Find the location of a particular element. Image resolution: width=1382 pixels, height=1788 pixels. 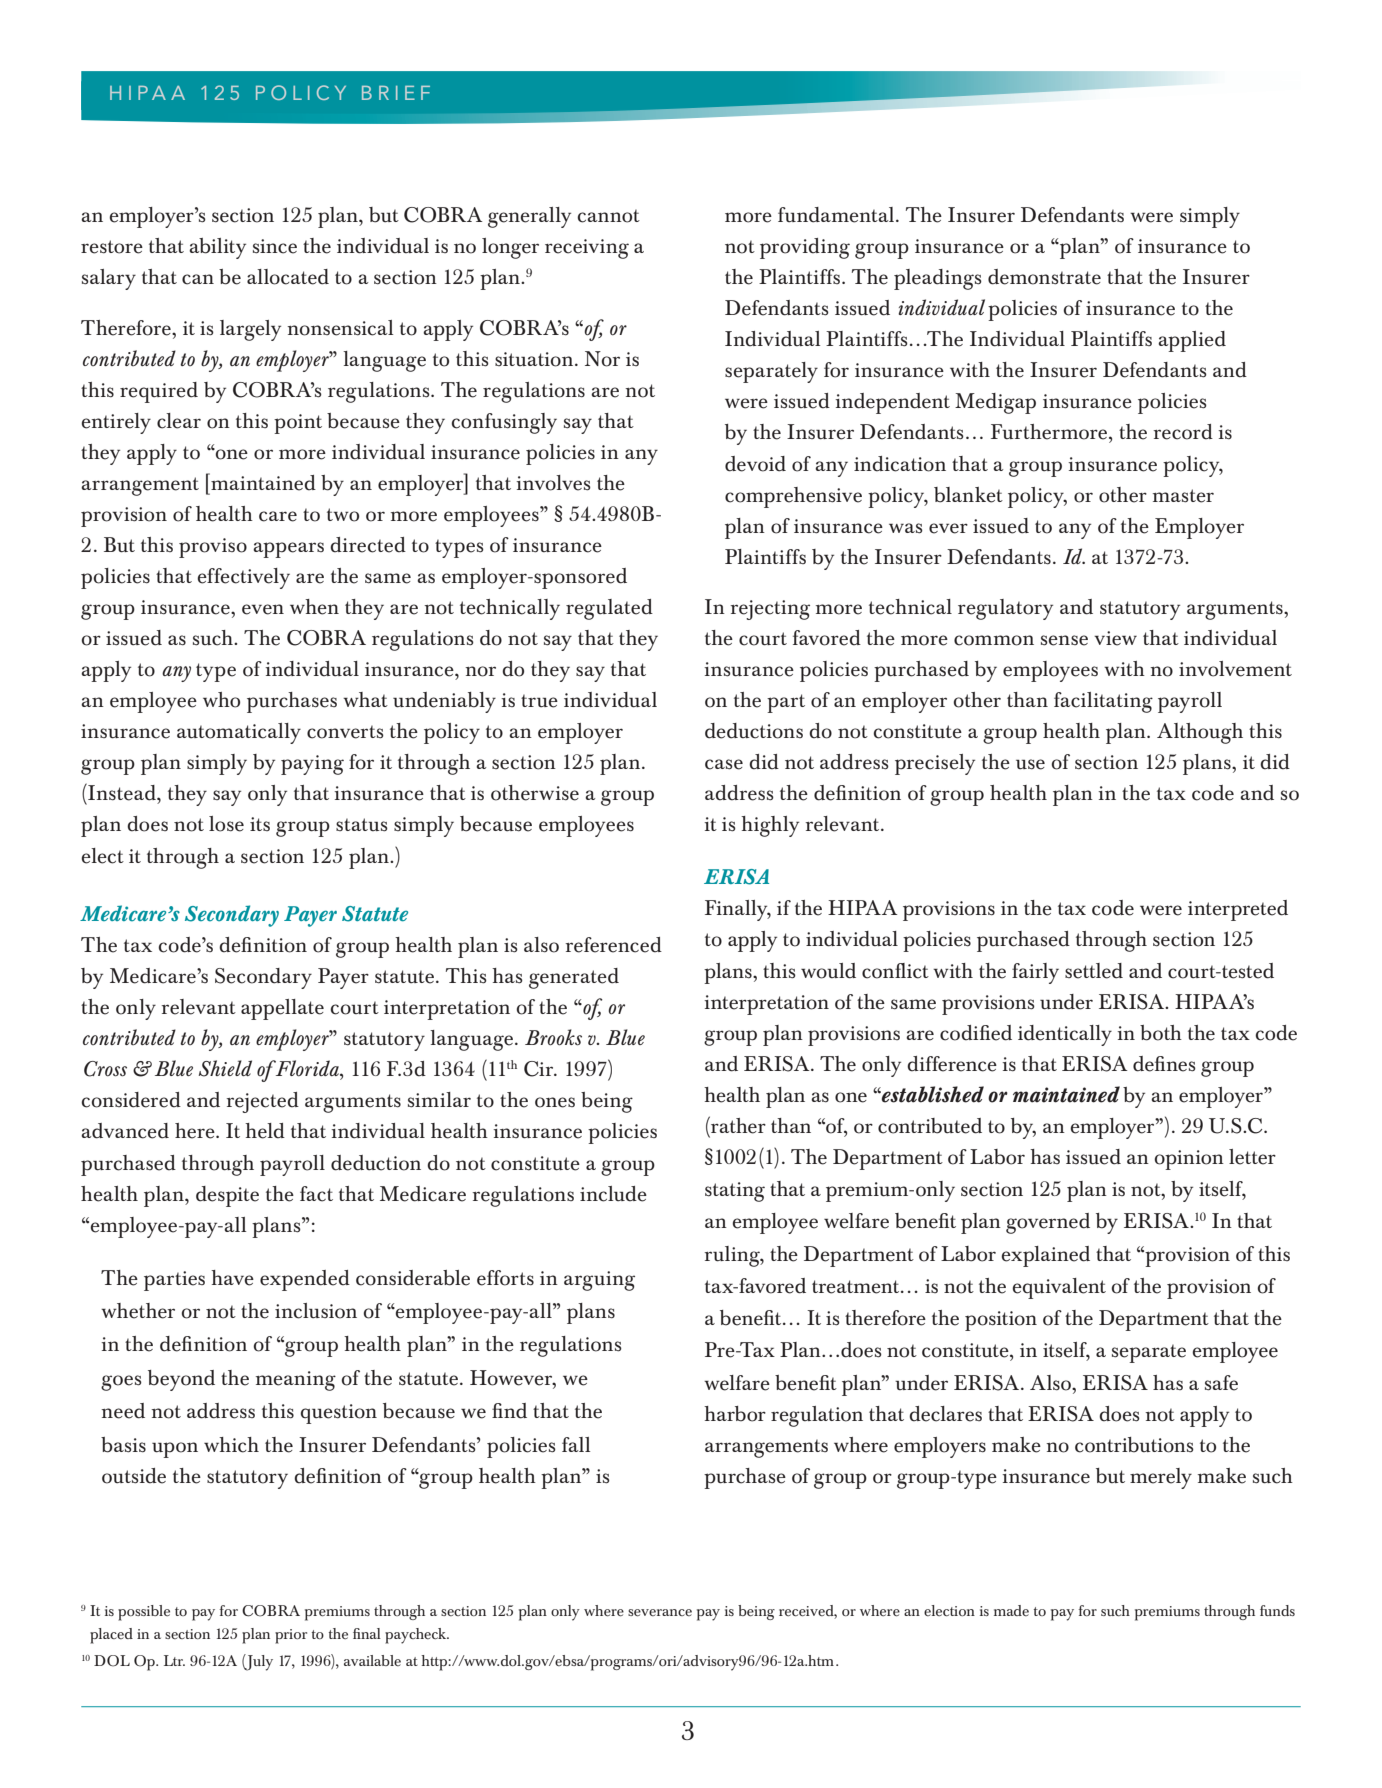

paycheck is located at coordinates (417, 1636).
